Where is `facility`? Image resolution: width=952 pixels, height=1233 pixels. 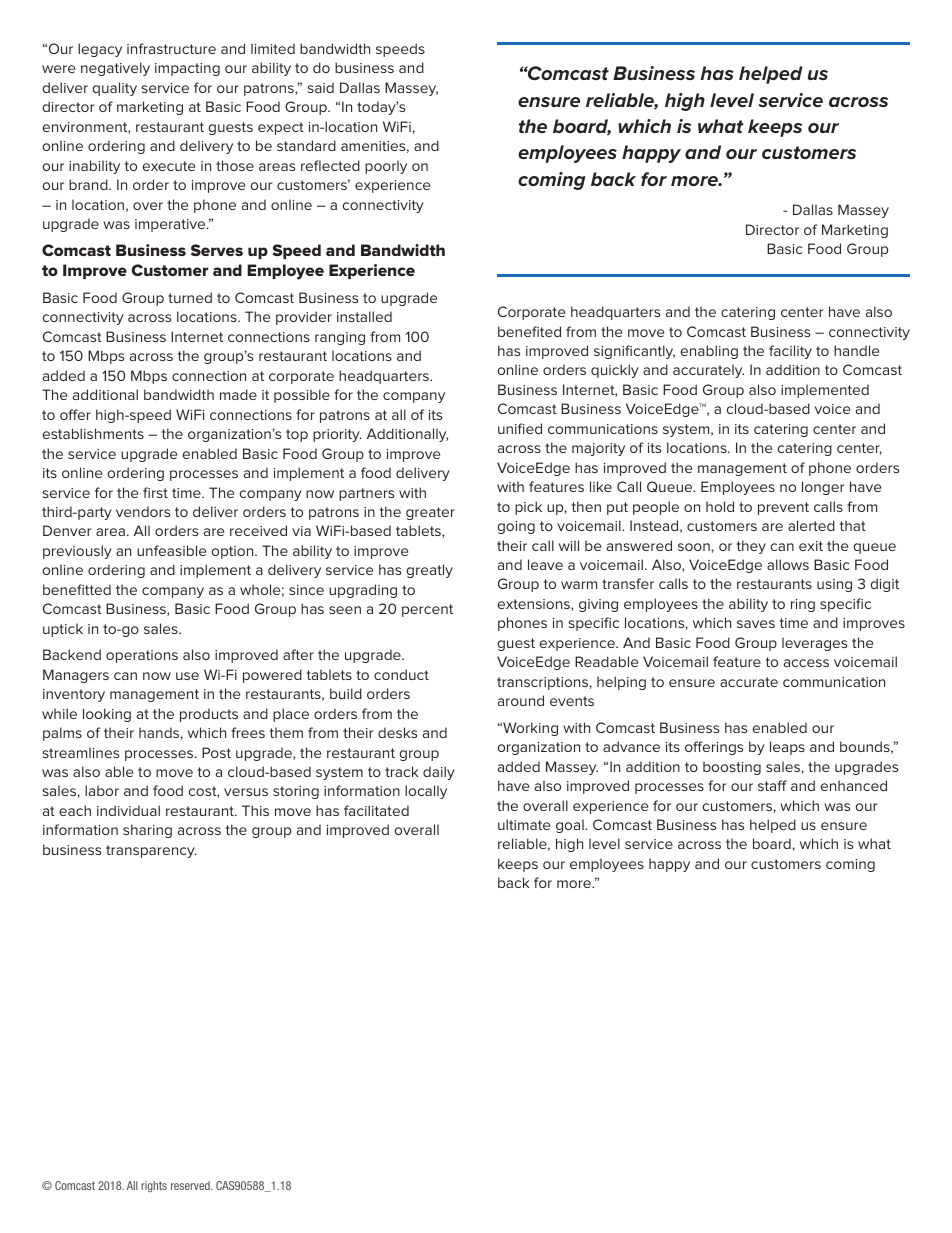
facility is located at coordinates (790, 352).
